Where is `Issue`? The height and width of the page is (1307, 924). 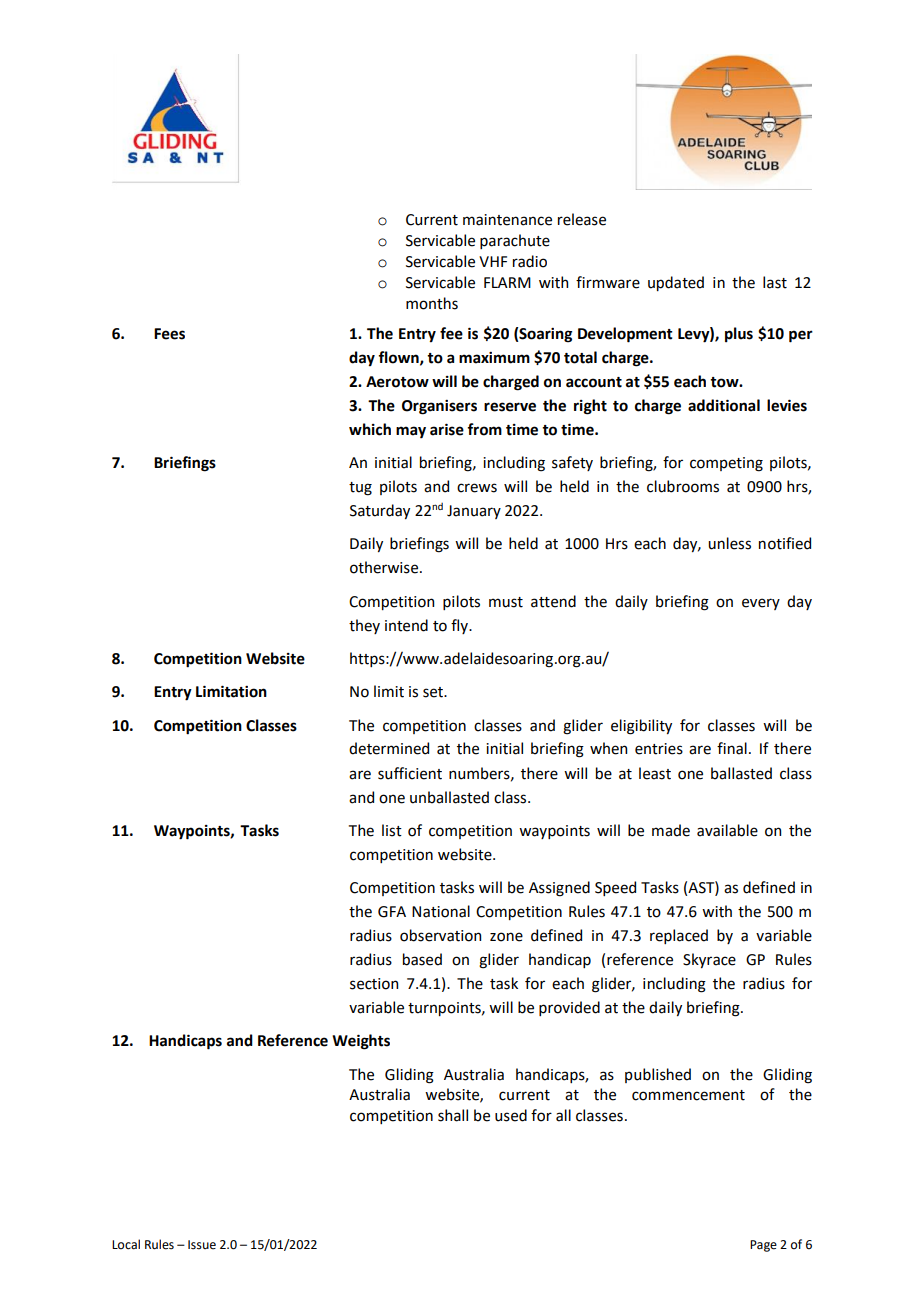
Issue is located at coordinates (202, 1245).
